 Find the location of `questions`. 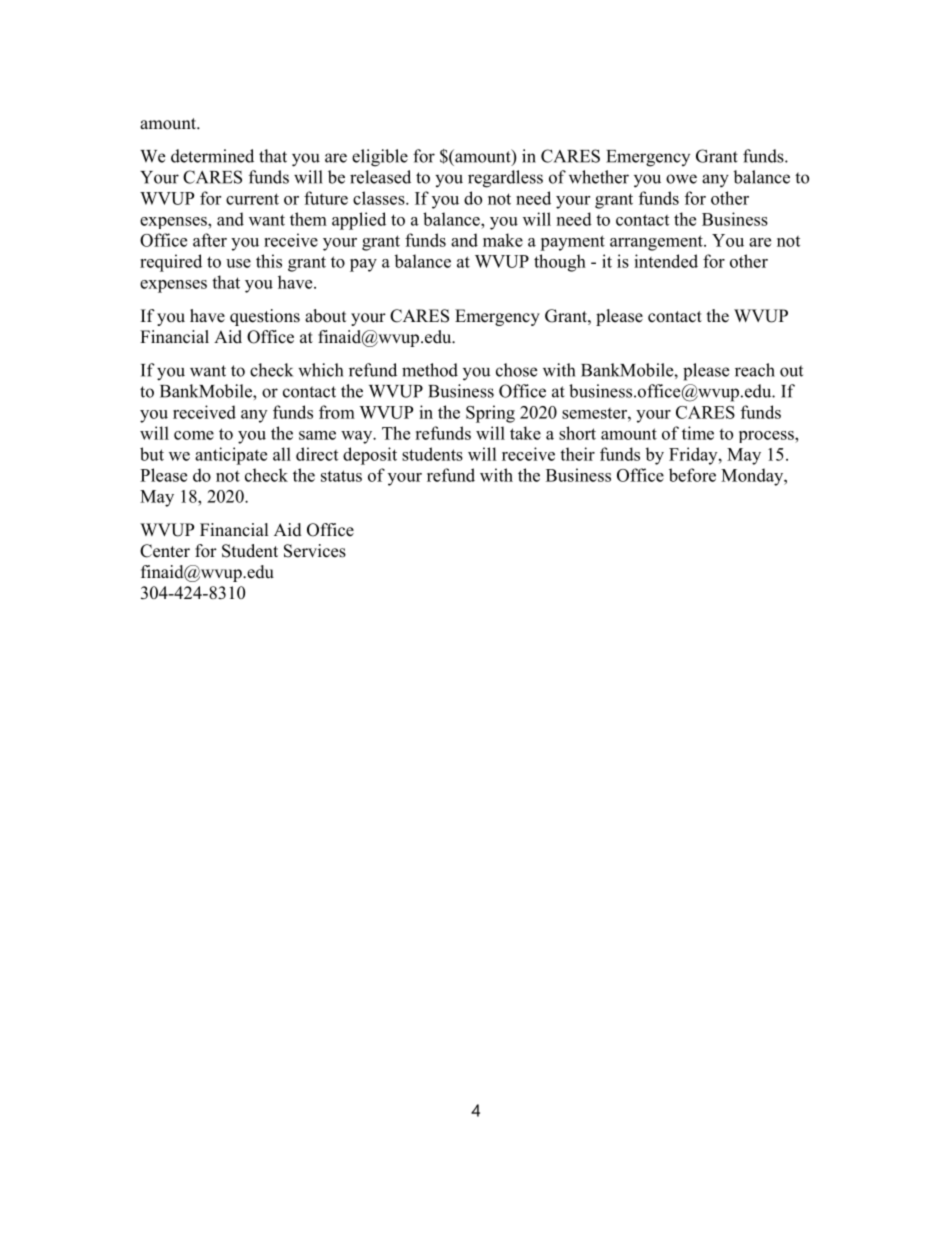

questions is located at coordinates (265, 317).
